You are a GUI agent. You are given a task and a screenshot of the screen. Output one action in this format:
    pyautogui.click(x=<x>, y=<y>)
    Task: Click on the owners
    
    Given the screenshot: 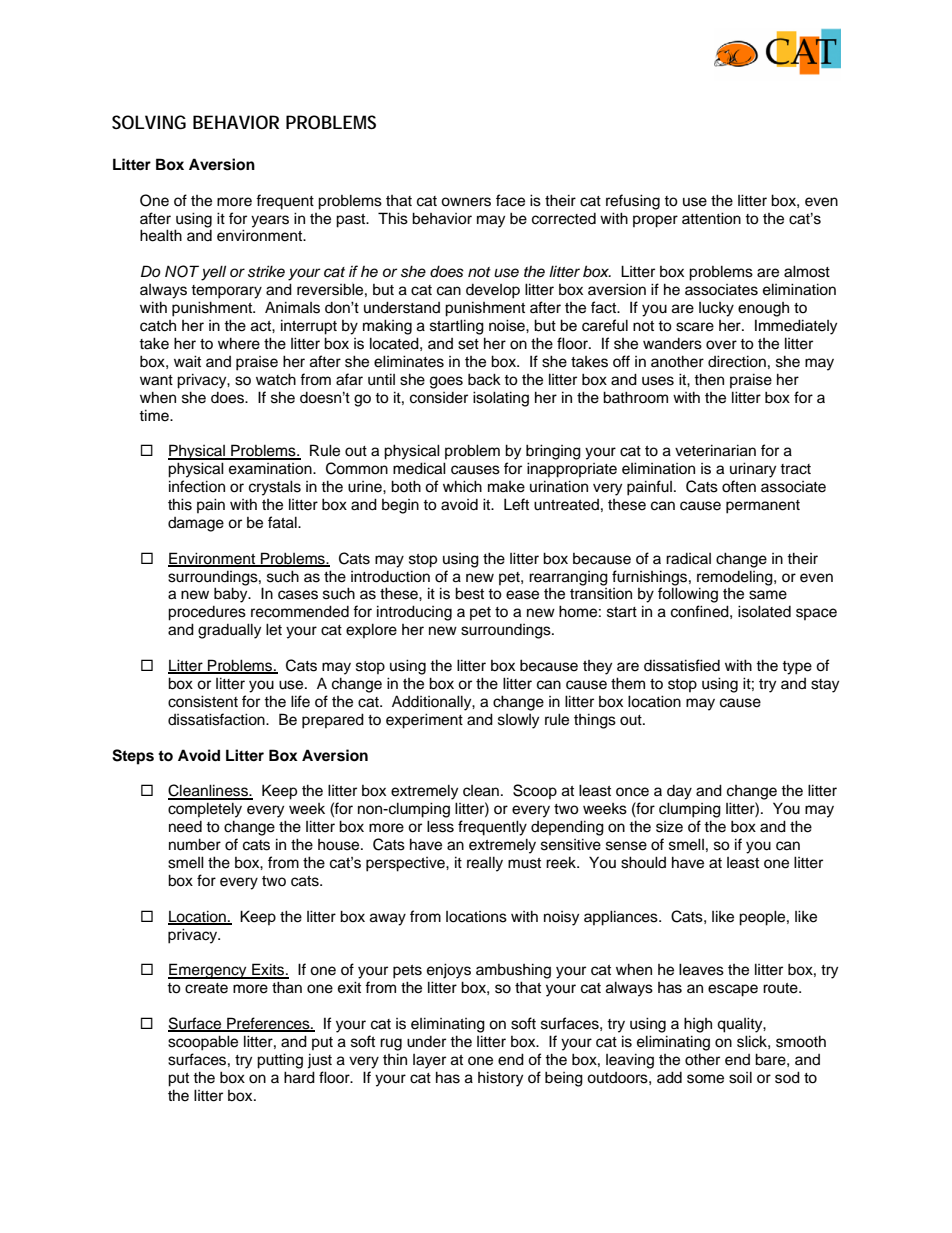 What is the action you would take?
    pyautogui.click(x=466, y=202)
